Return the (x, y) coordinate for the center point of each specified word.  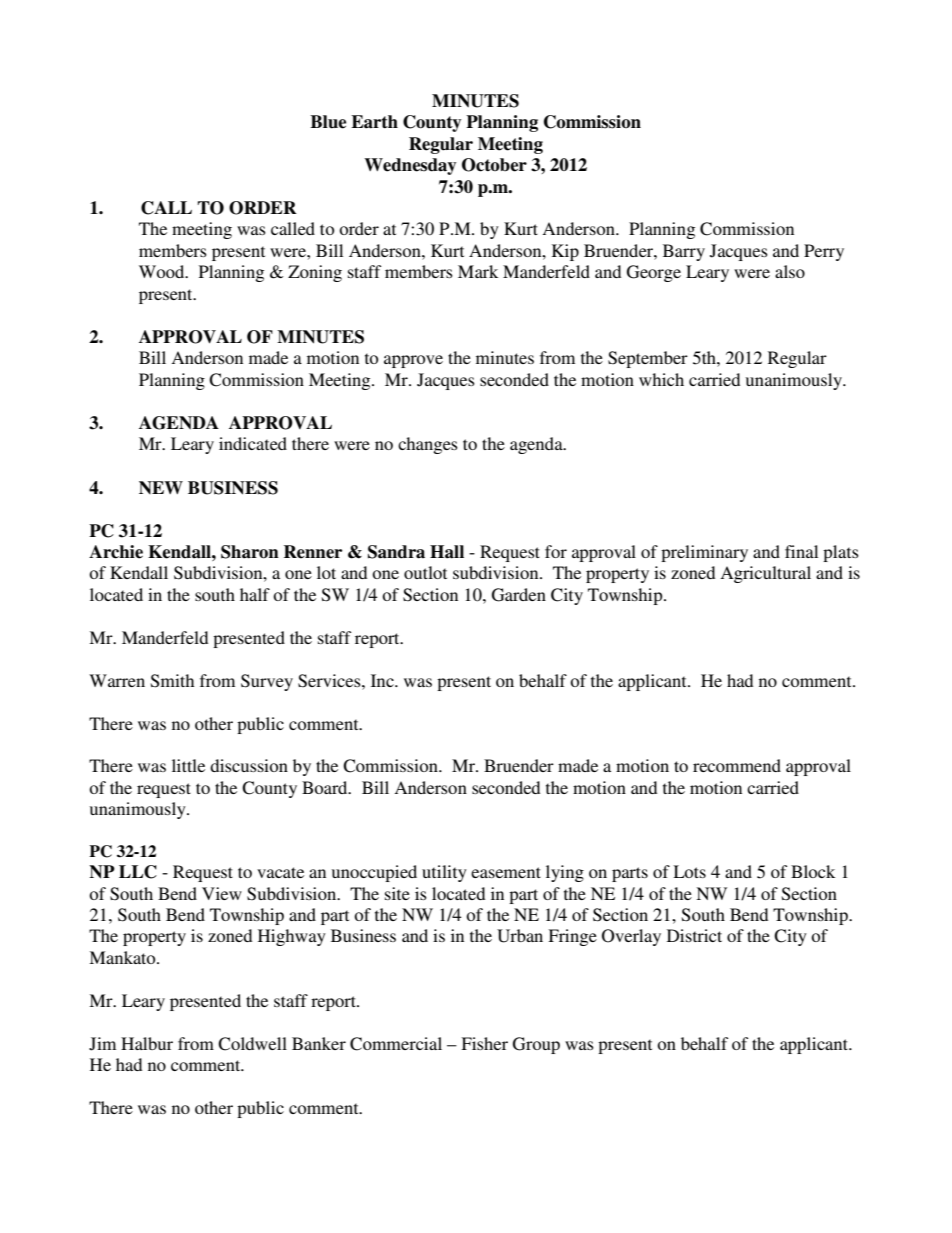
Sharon (250, 552)
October (494, 165)
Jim (102, 1044)
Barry (684, 252)
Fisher (484, 1043)
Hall (447, 552)
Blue (328, 122)
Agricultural (765, 574)
